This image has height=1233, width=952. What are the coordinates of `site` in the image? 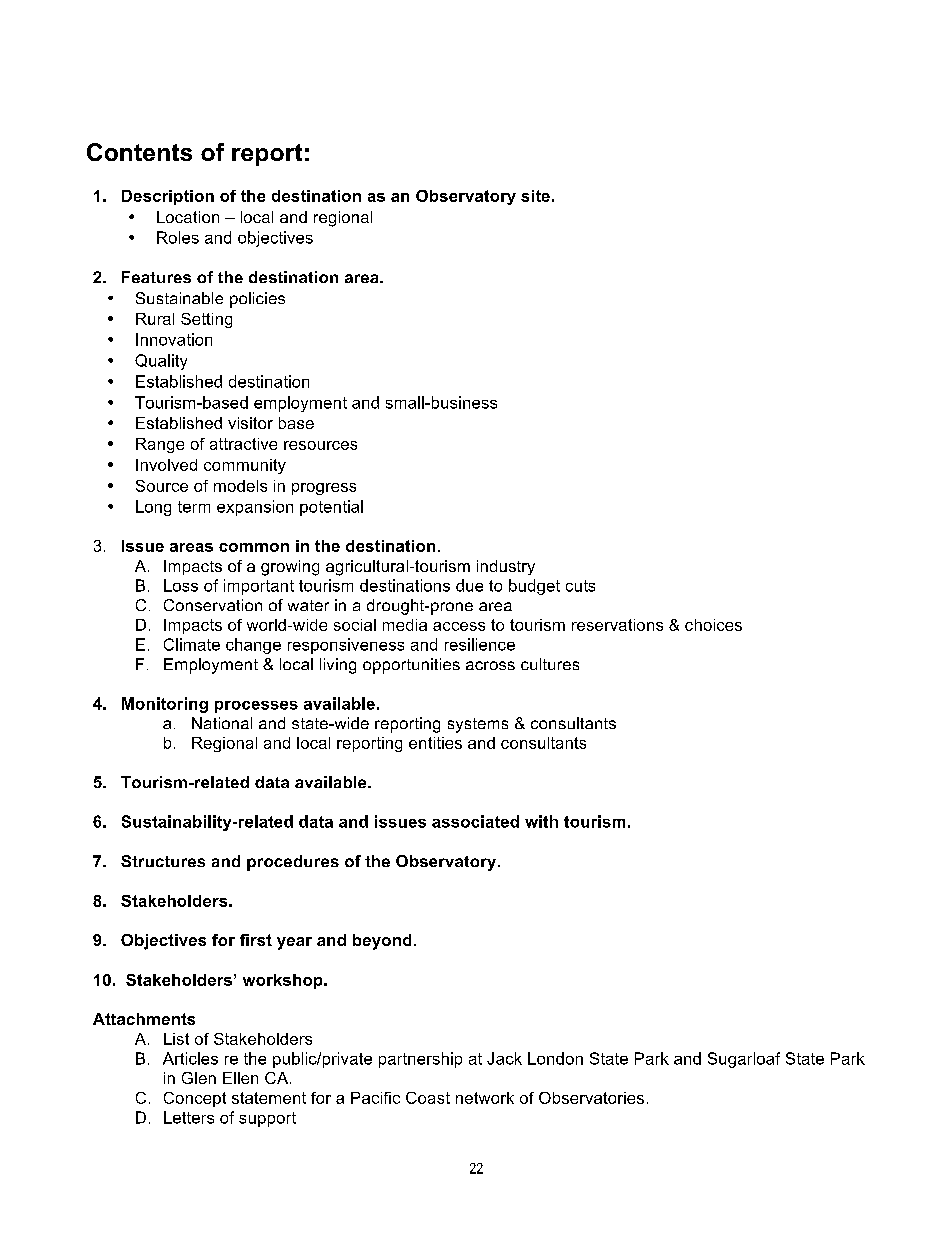 It's located at (535, 196).
